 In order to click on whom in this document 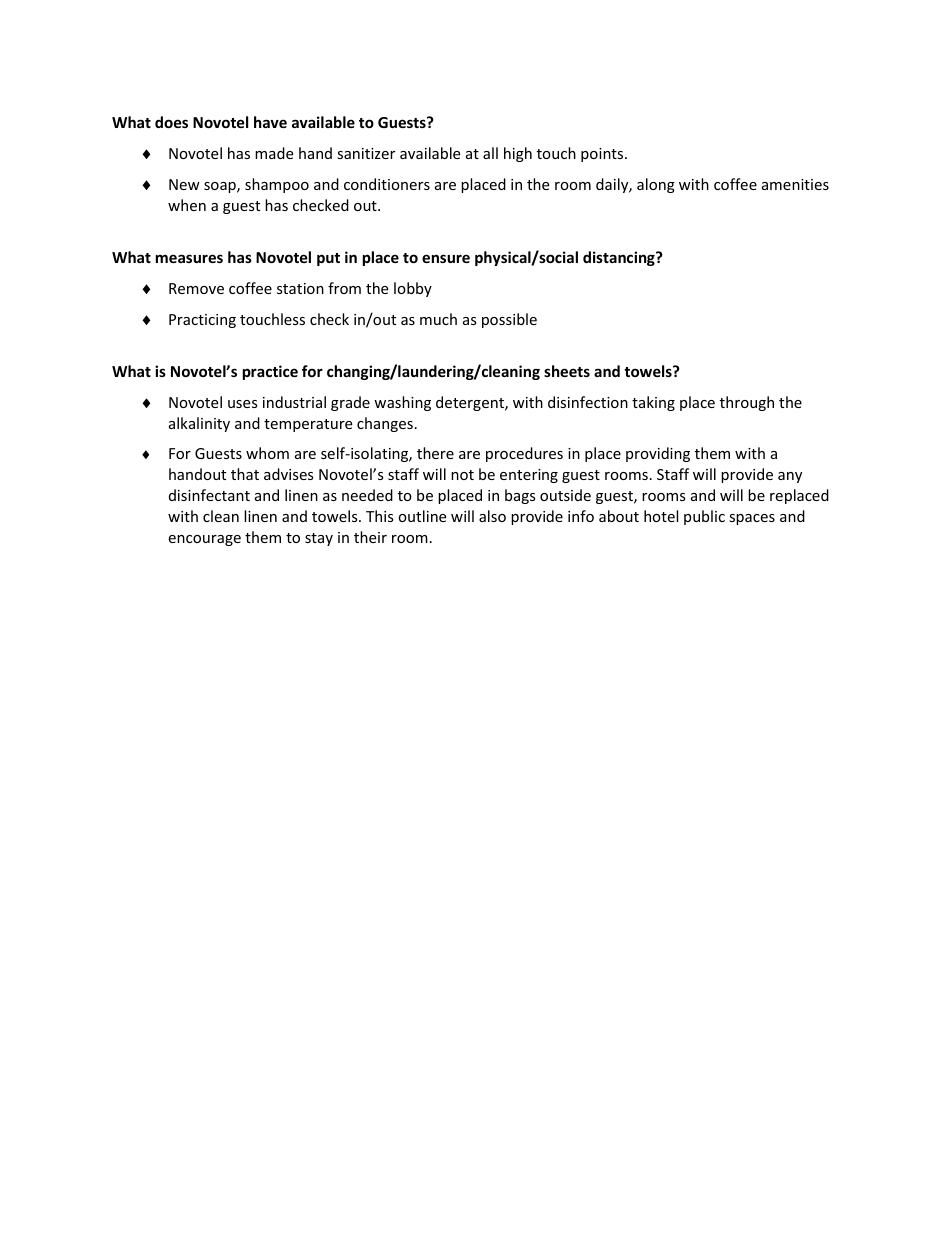, I will do `click(267, 453)`.
